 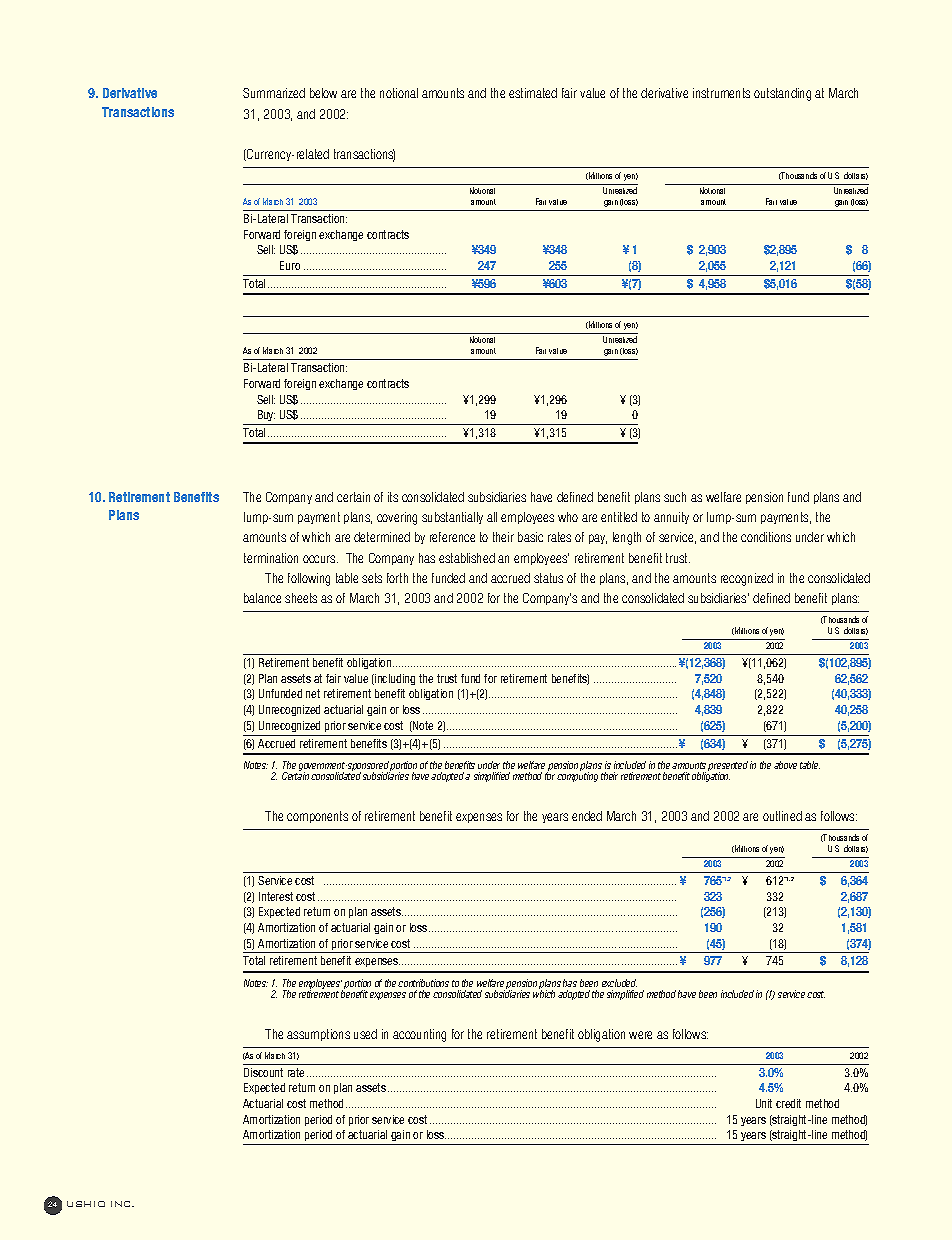 What do you see at coordinates (721, 93) in the page?
I see `instruments` at bounding box center [721, 93].
